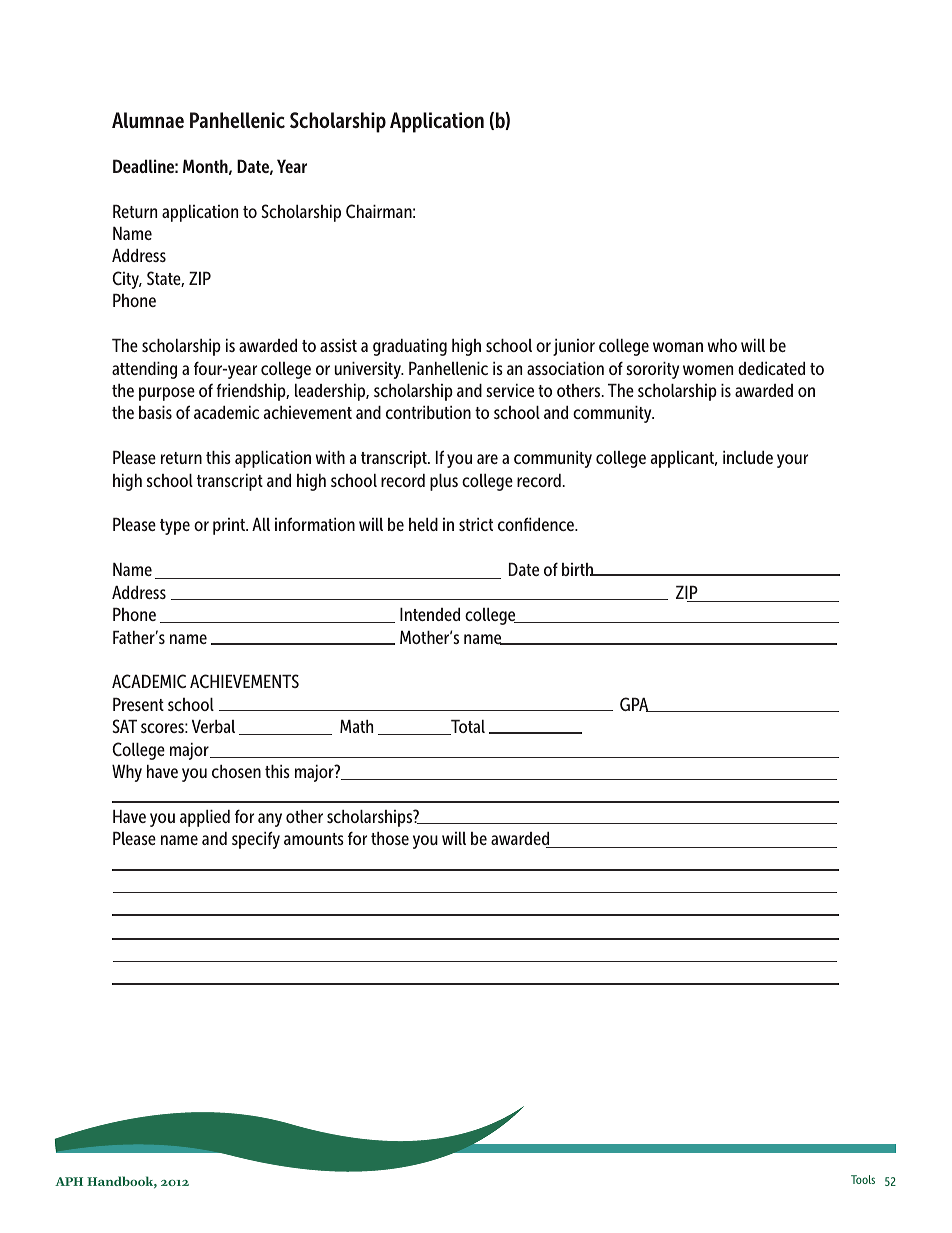 The width and height of the screenshot is (952, 1233). I want to click on GPA, so click(635, 704).
